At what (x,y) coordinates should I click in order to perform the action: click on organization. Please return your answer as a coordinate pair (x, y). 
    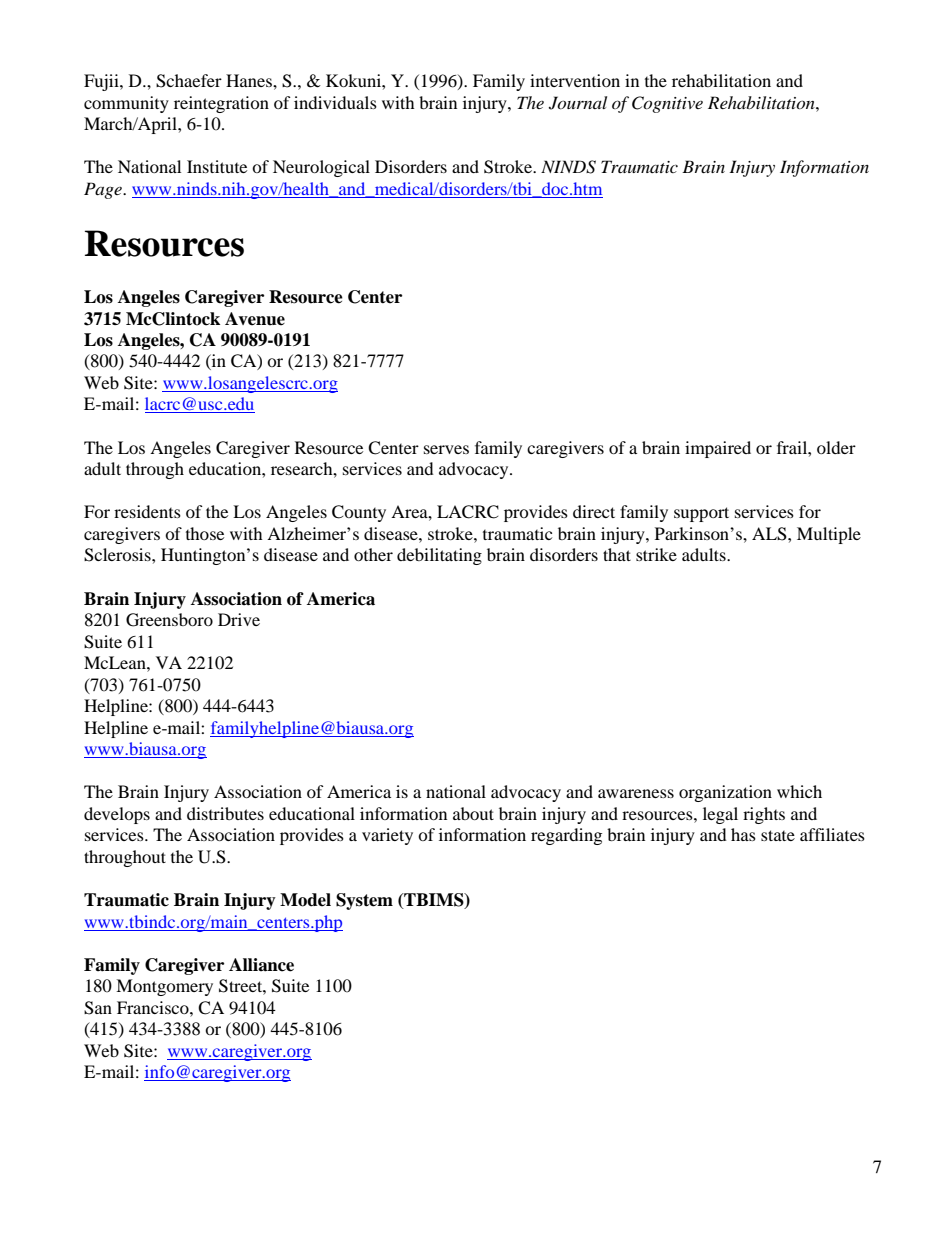
    Looking at the image, I should click on (725, 793).
